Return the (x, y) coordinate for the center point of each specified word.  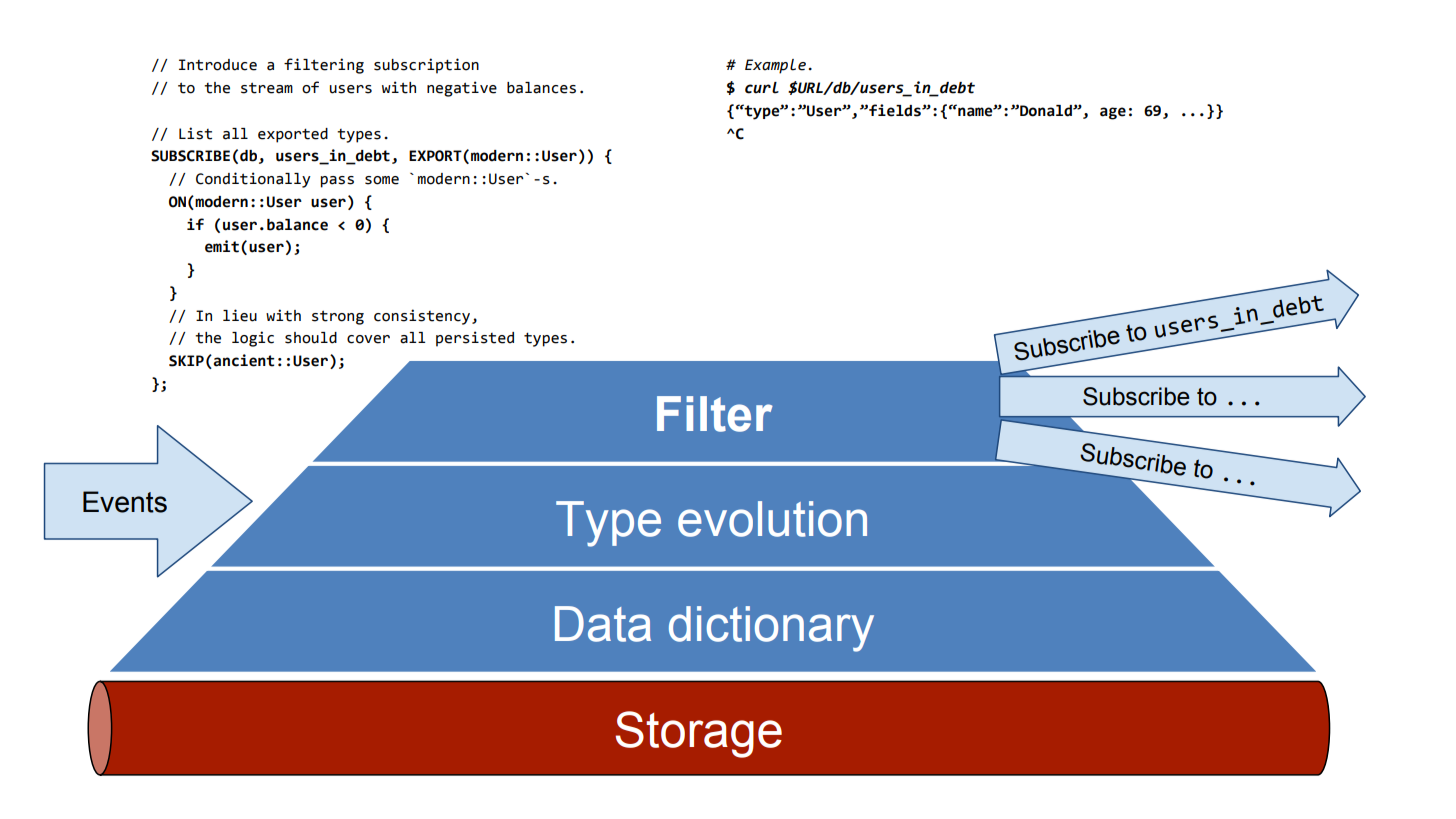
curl (762, 88)
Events (125, 502)
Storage (698, 734)
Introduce (218, 65)
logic (253, 339)
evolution (772, 519)
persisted (475, 339)
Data (603, 624)
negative (462, 89)
